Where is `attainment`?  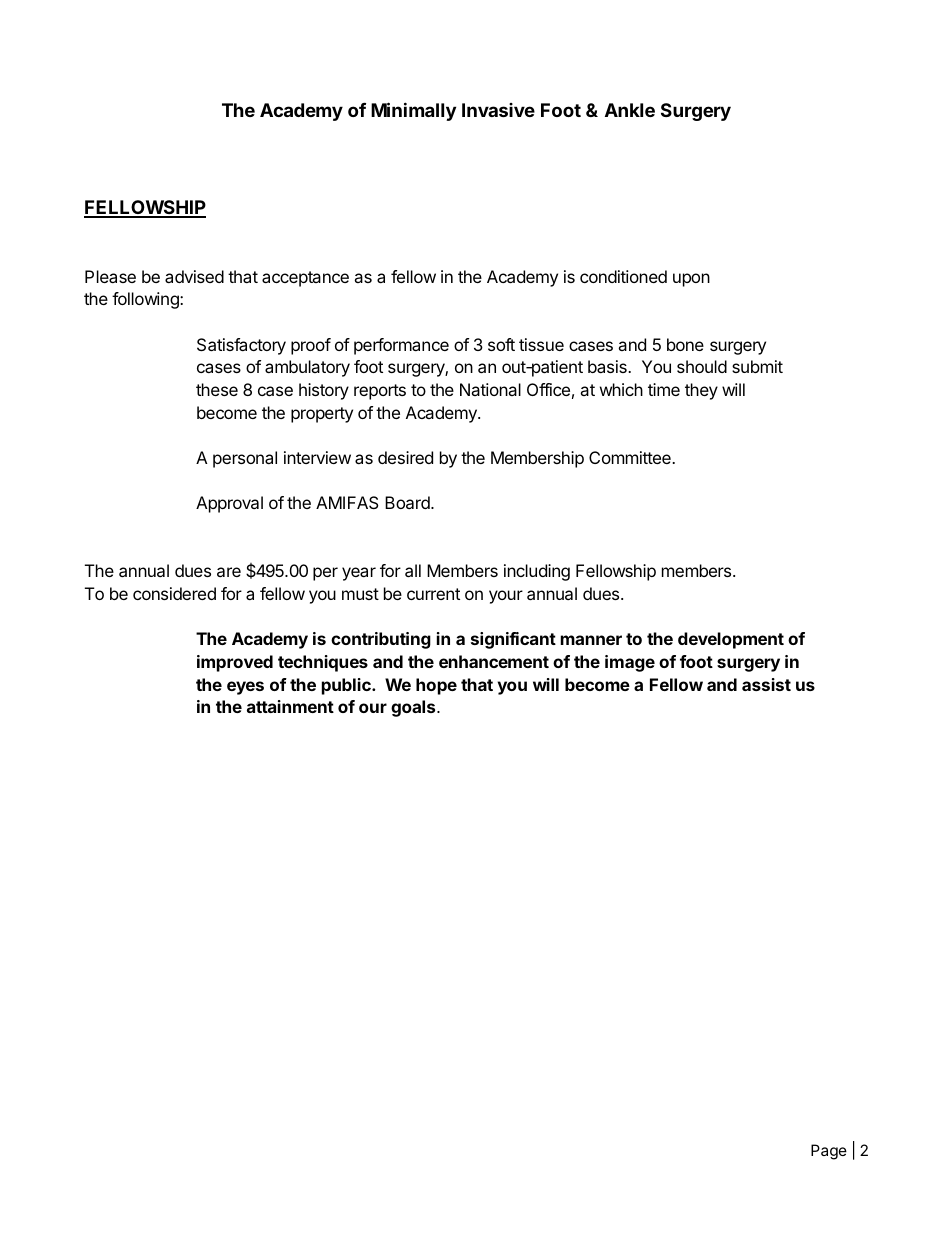
attainment is located at coordinates (290, 706).
